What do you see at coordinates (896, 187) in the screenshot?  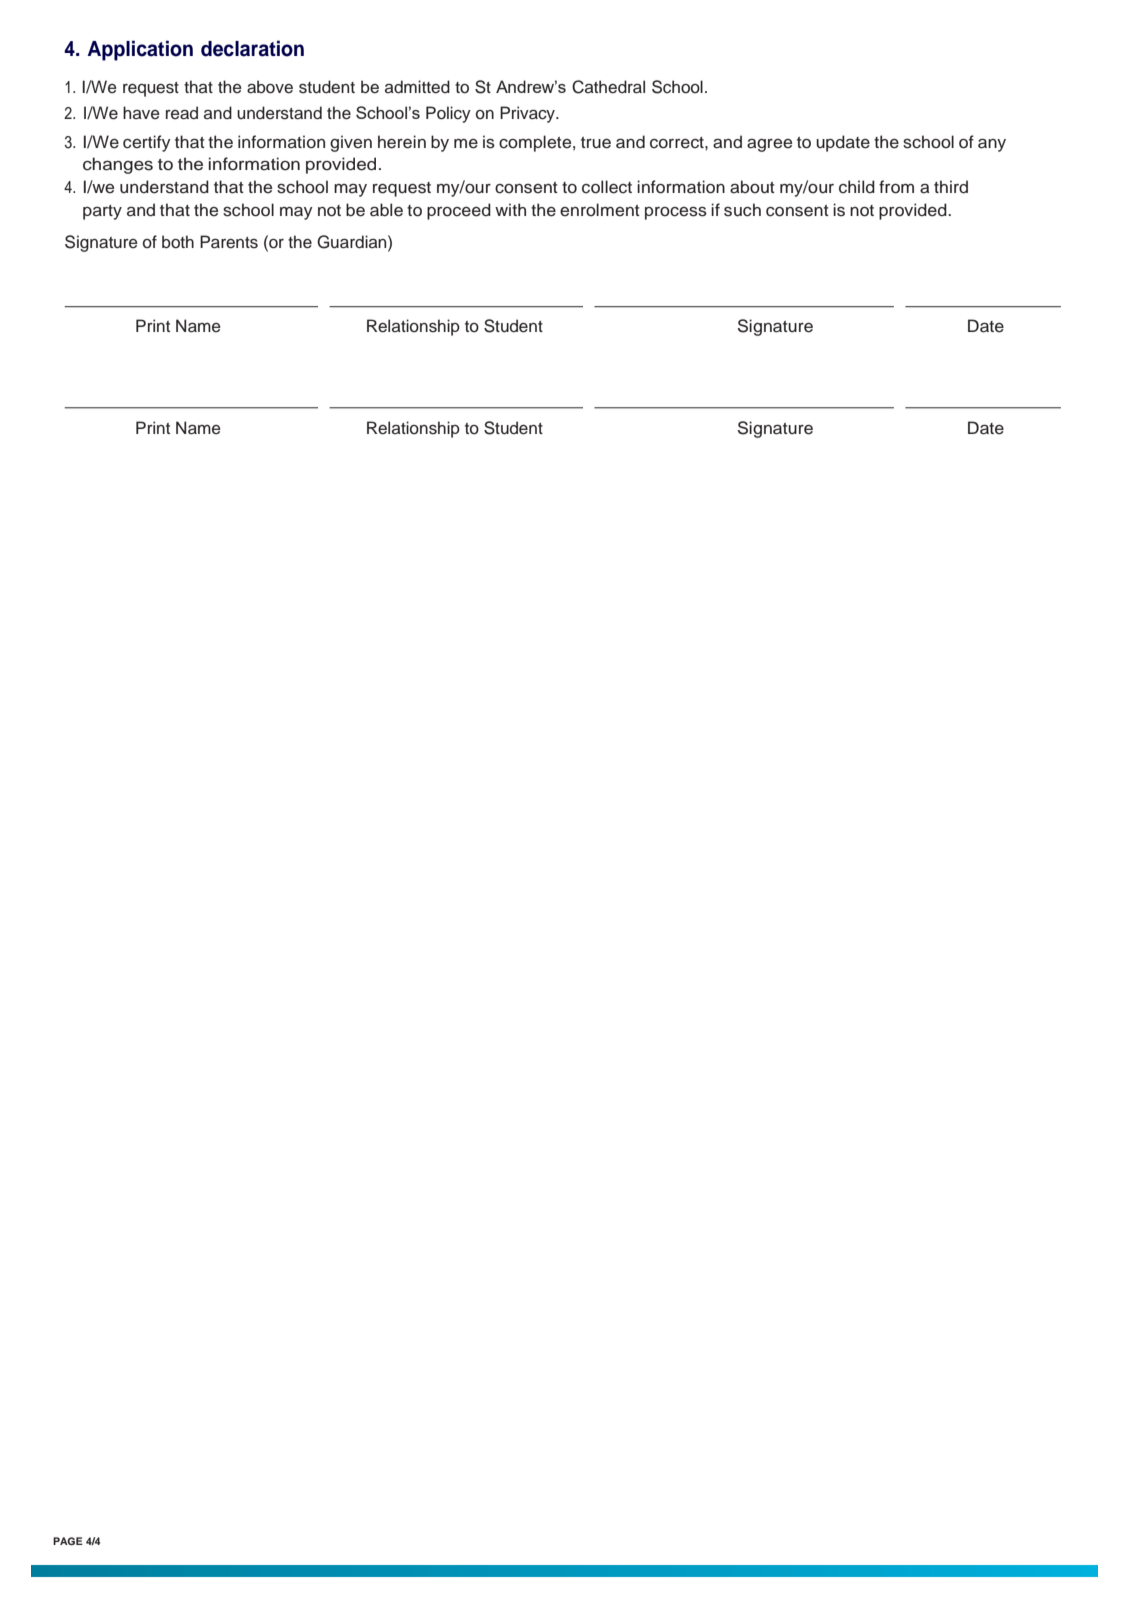 I see `from` at bounding box center [896, 187].
